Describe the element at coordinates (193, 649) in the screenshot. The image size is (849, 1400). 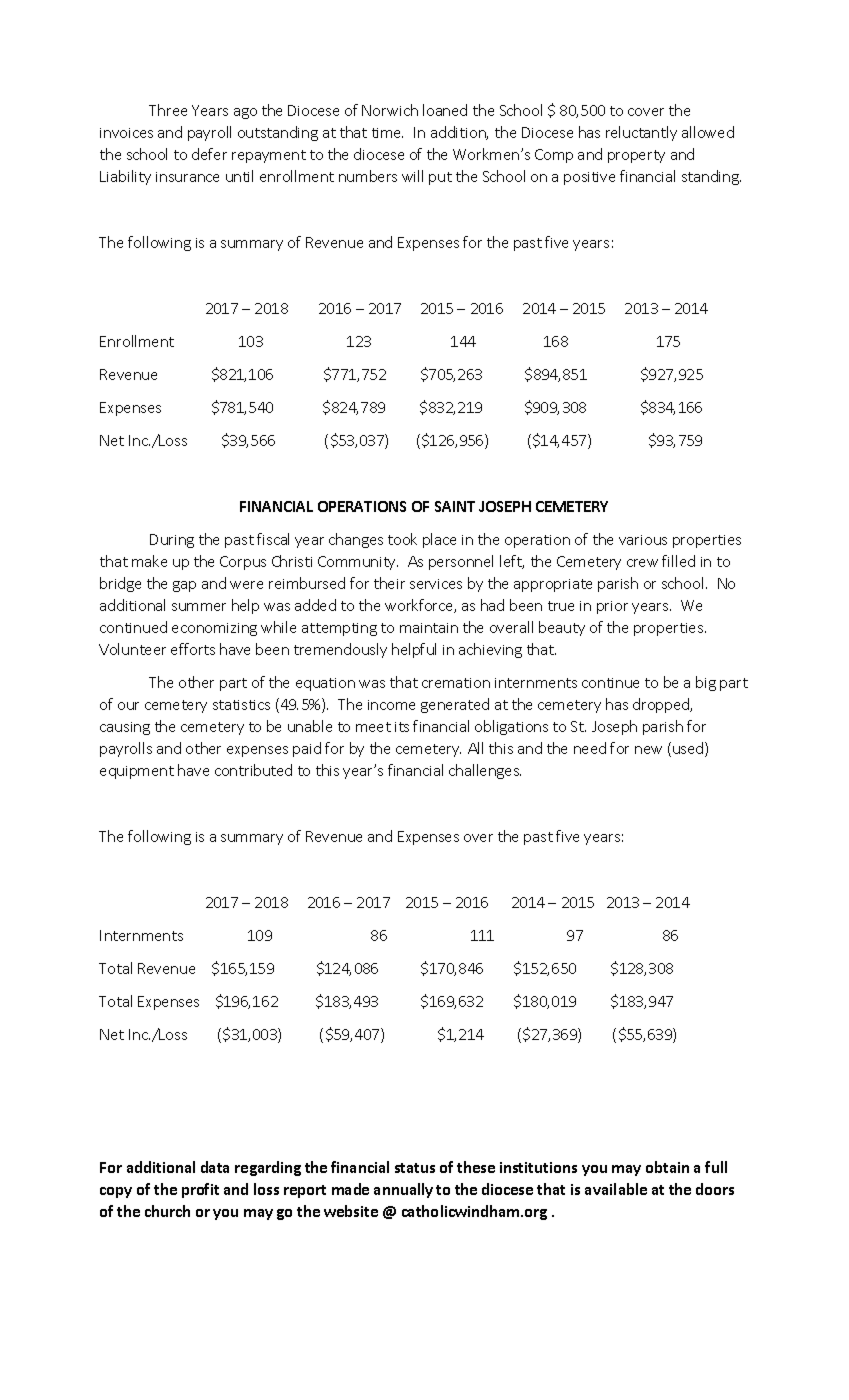
I see `efforts` at that location.
